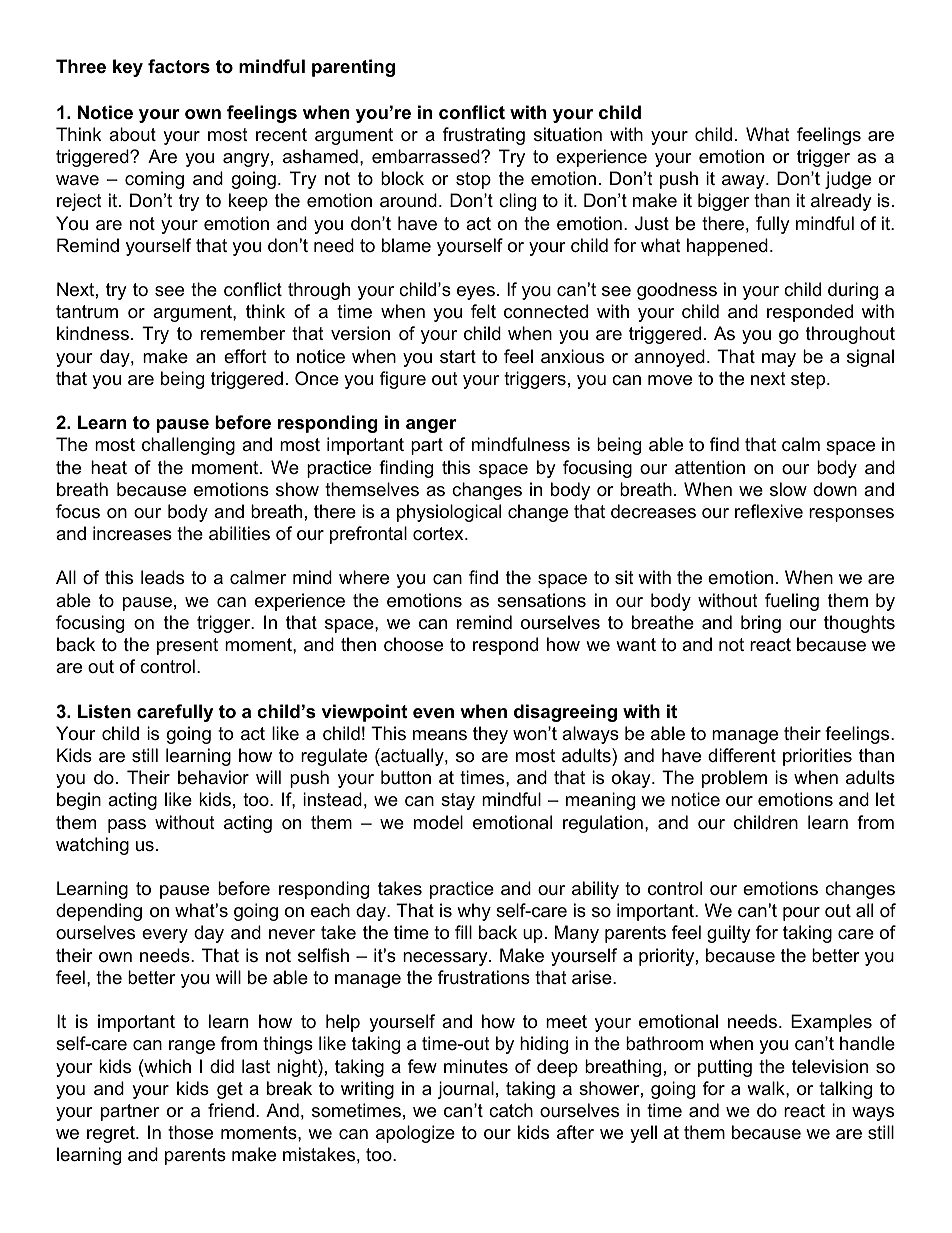  Describe the element at coordinates (484, 136) in the image. I see `frustrating` at that location.
